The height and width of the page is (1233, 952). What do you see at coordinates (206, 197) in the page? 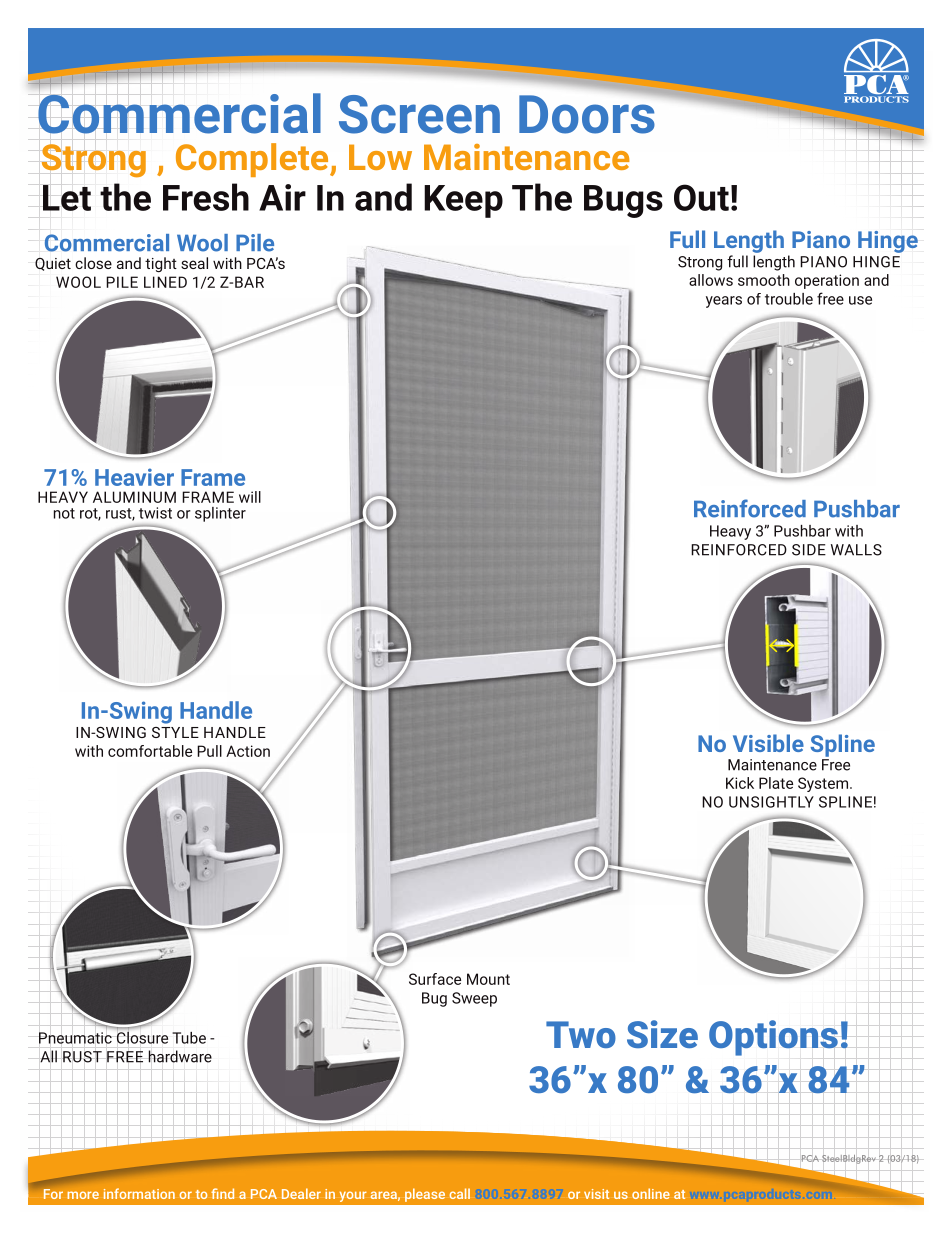
I see `Fresh` at bounding box center [206, 197].
